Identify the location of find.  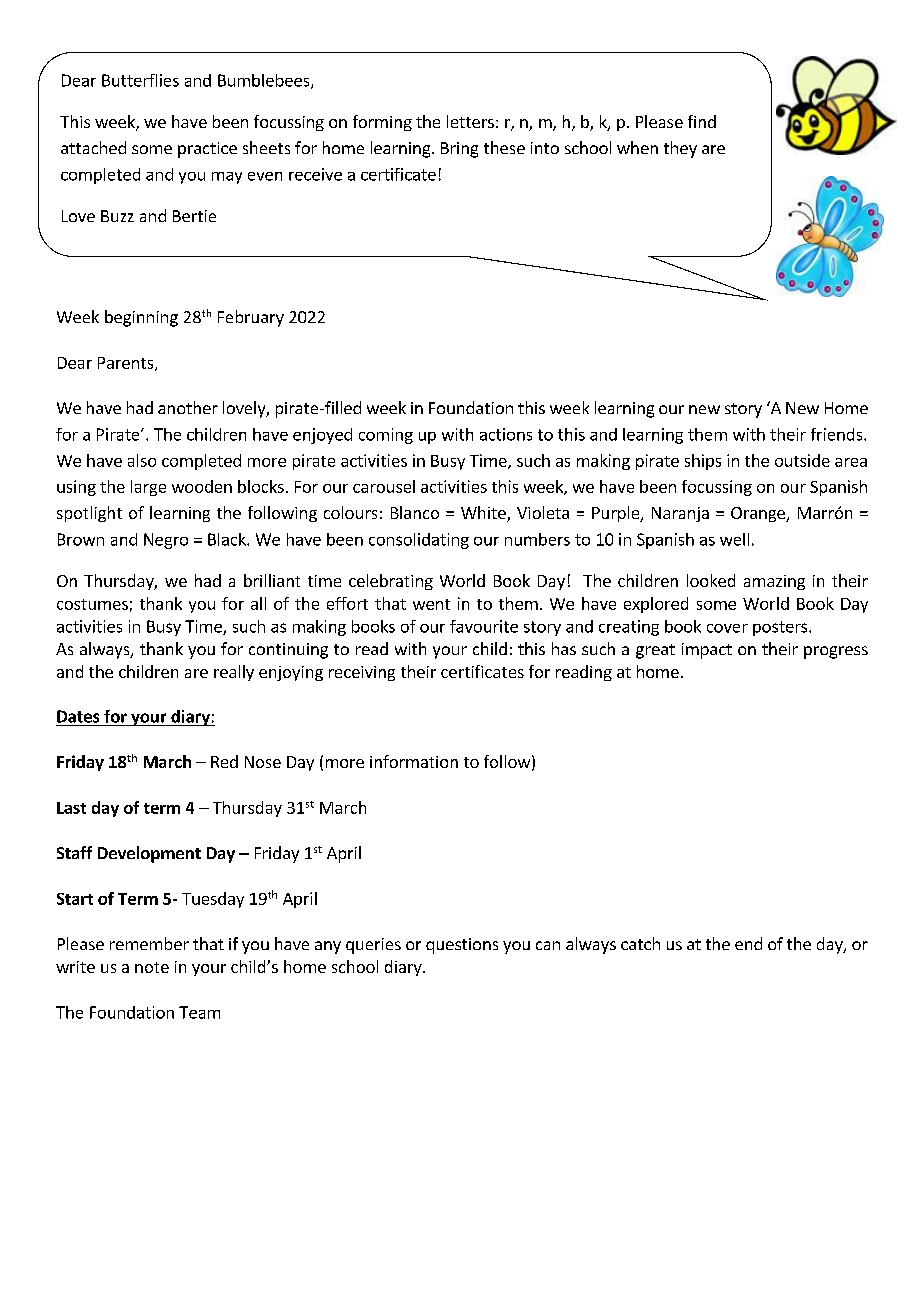
(702, 121).
